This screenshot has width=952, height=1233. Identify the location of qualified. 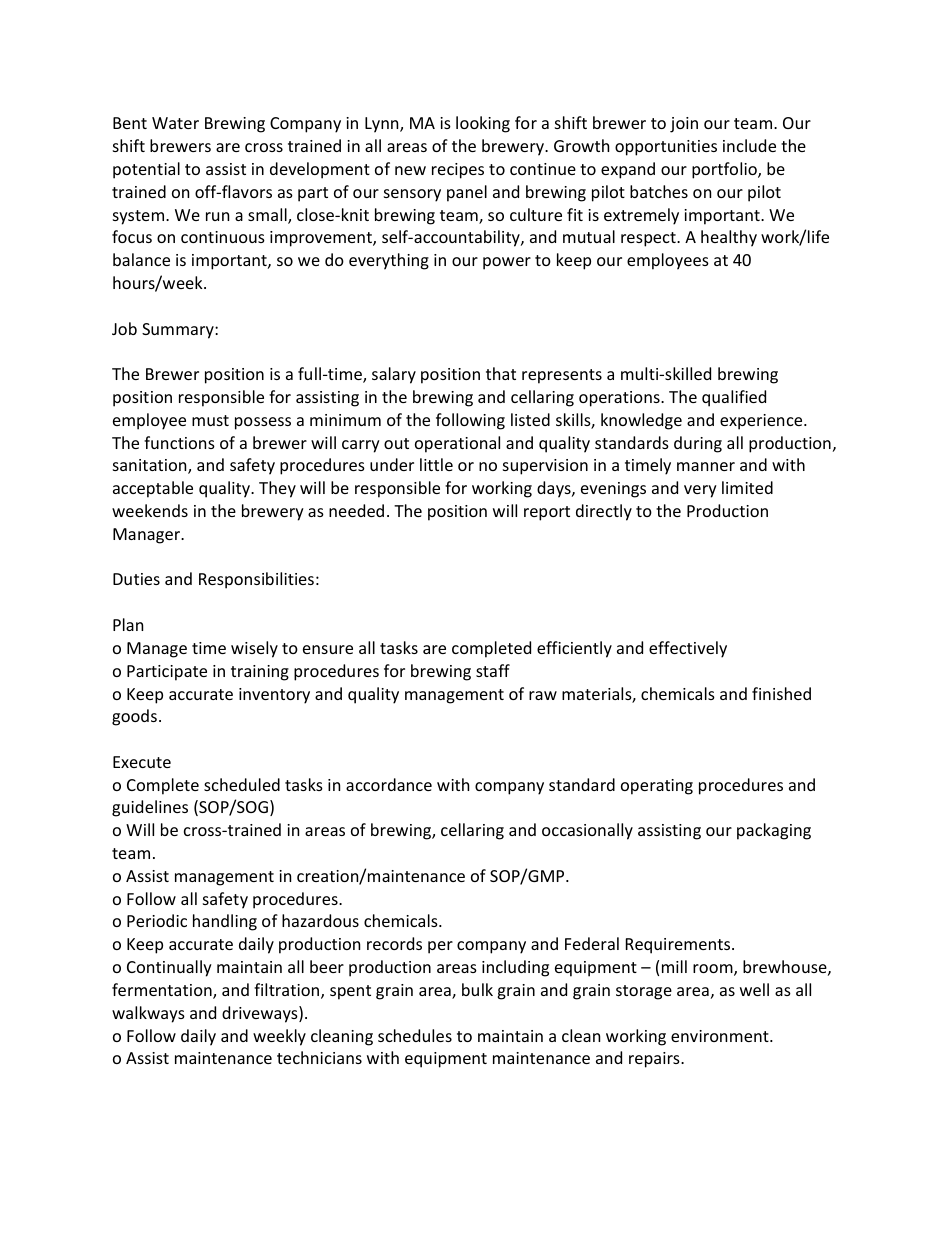
(734, 398).
